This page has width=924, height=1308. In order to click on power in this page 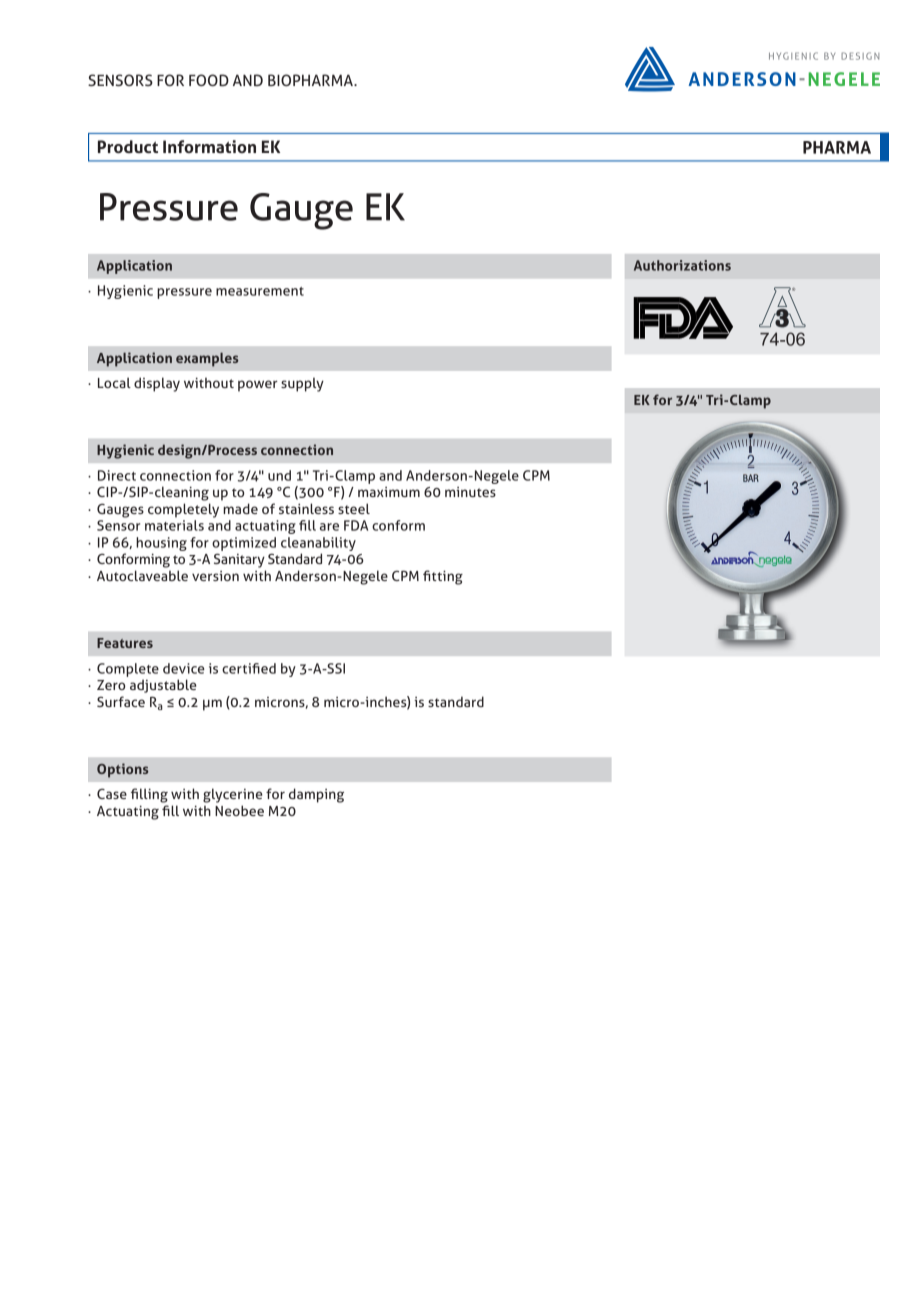, I will do `click(258, 386)`.
